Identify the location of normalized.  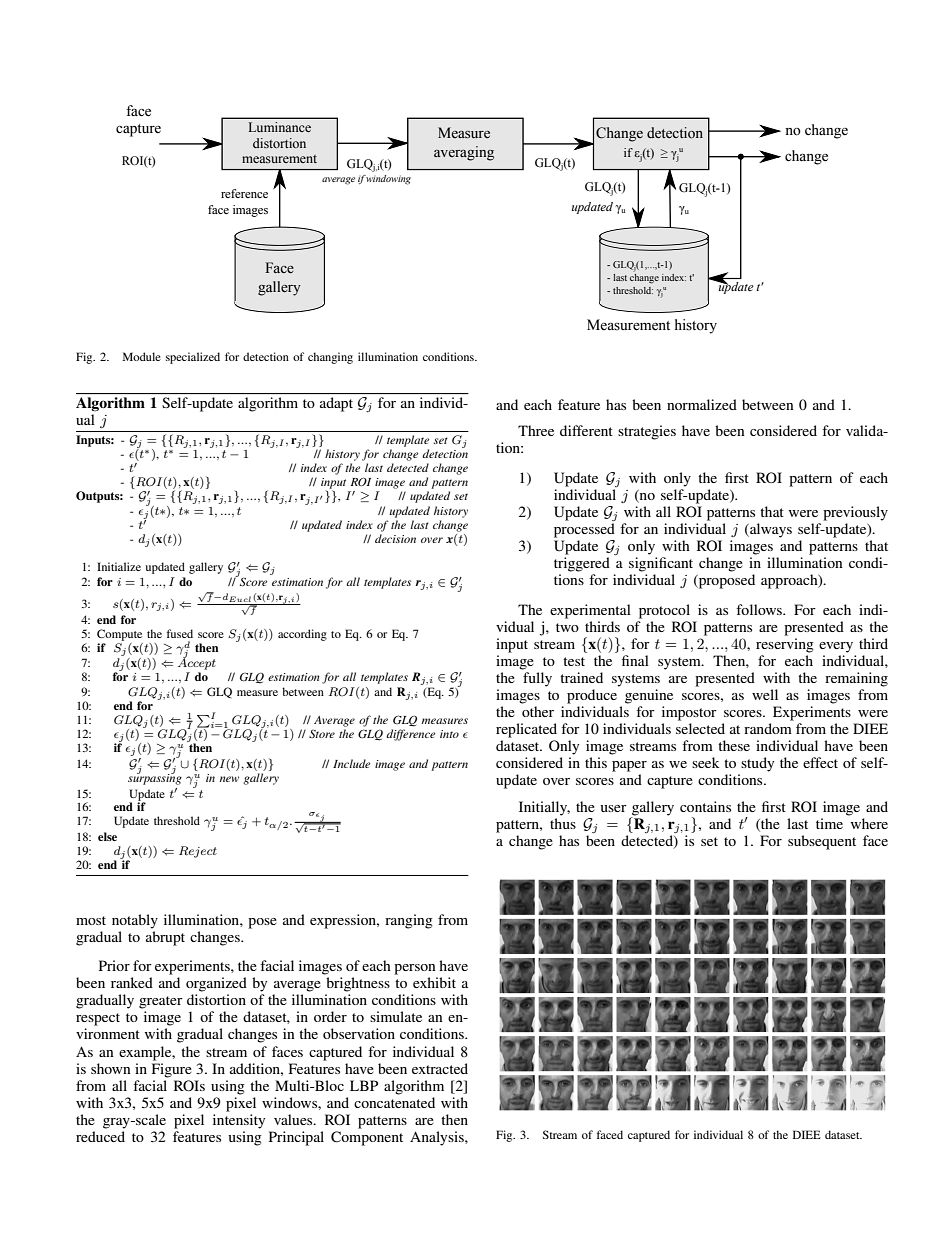
(702, 404).
